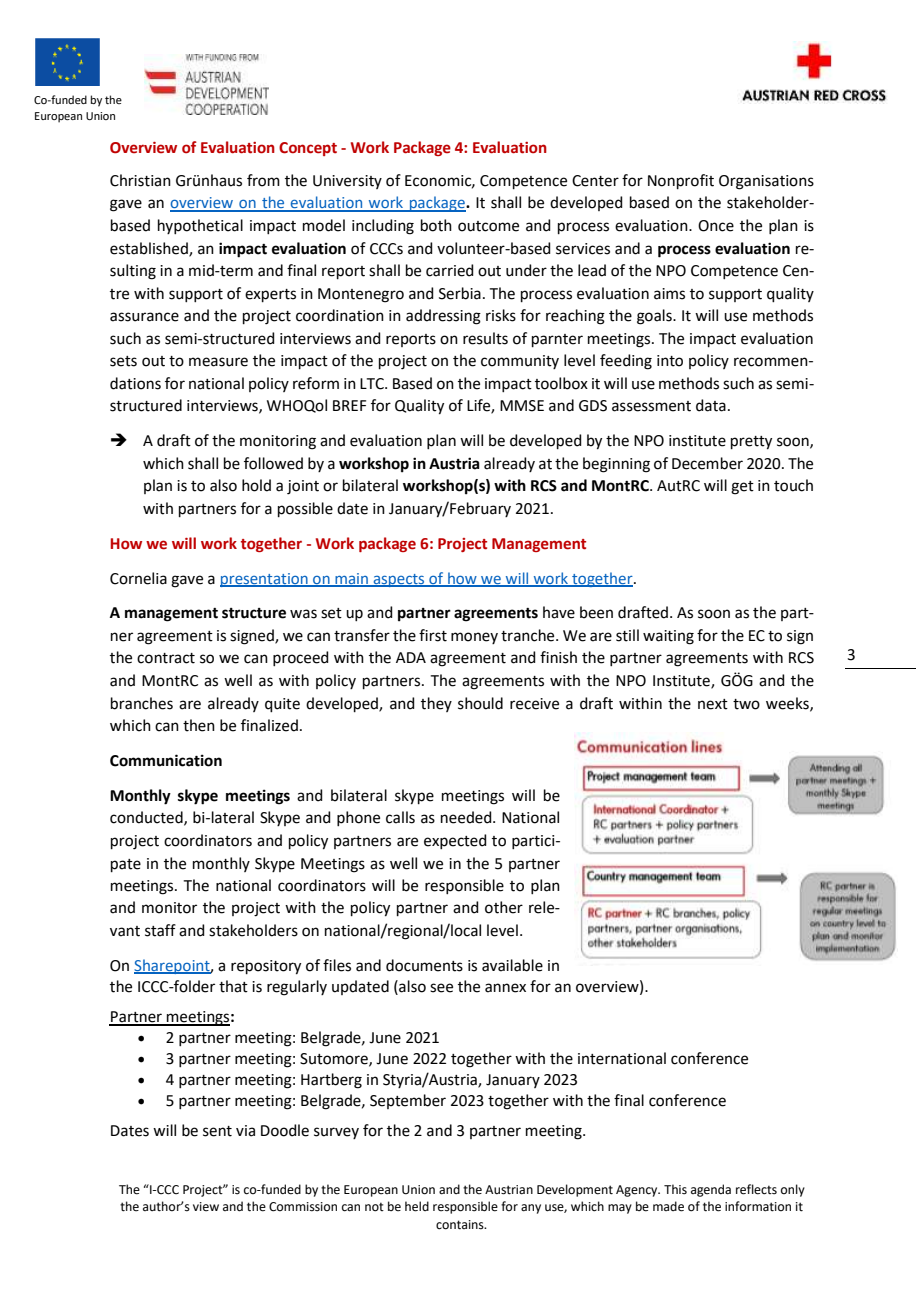 This screenshot has height=1308, width=924. I want to click on from, so click(263, 180).
